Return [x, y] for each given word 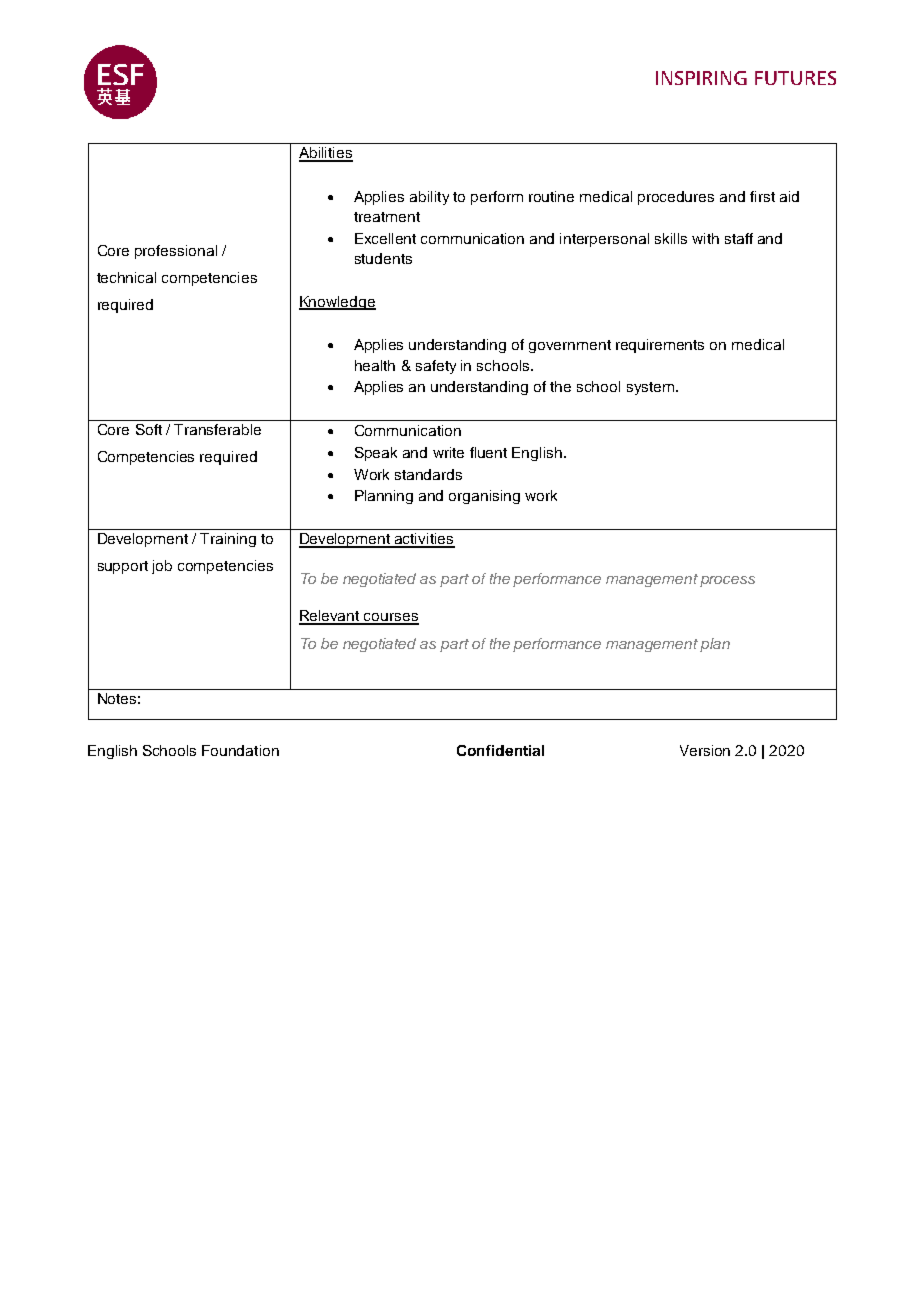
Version [705, 750]
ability [429, 198]
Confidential [500, 750]
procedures [676, 198]
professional [176, 252]
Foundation [240, 750]
